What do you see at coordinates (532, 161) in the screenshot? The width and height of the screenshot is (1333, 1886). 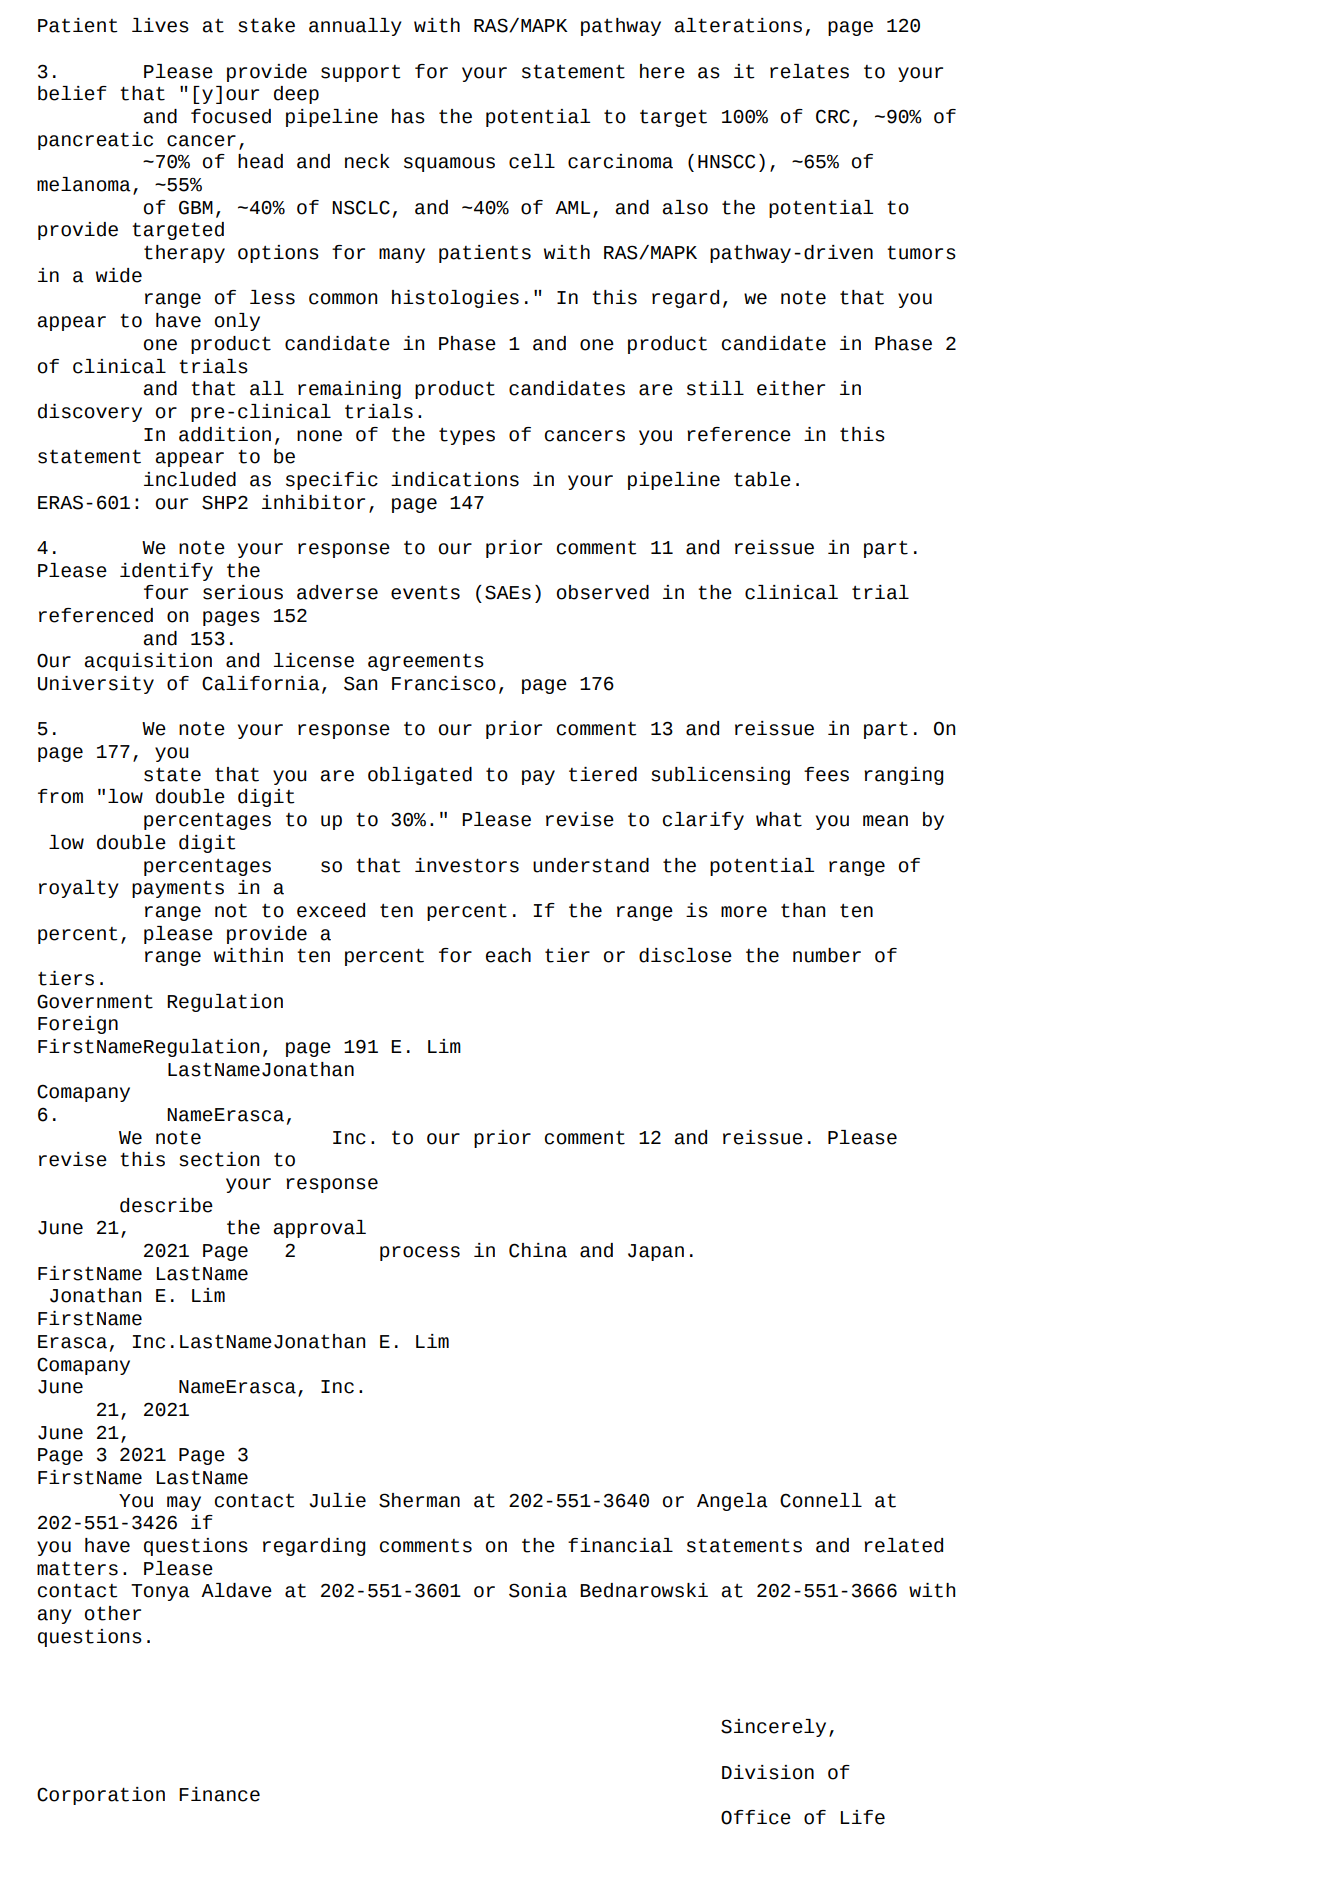 I see `cell` at bounding box center [532, 161].
